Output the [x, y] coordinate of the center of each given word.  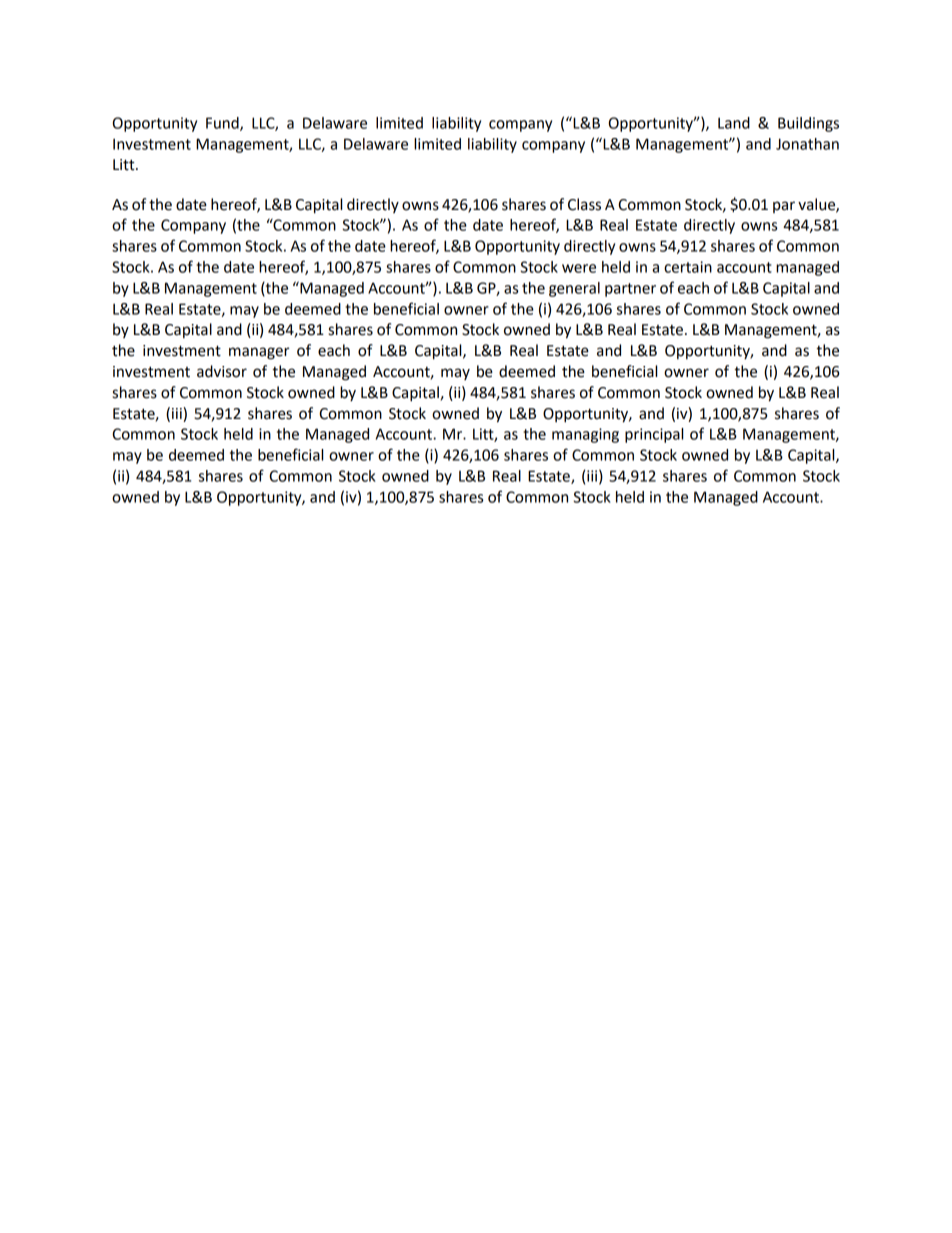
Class [584, 204]
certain [688, 267]
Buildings [808, 124]
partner [630, 290]
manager [259, 353]
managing [585, 435]
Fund [223, 124]
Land [734, 123]
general [574, 289]
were [579, 268]
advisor [222, 371]
